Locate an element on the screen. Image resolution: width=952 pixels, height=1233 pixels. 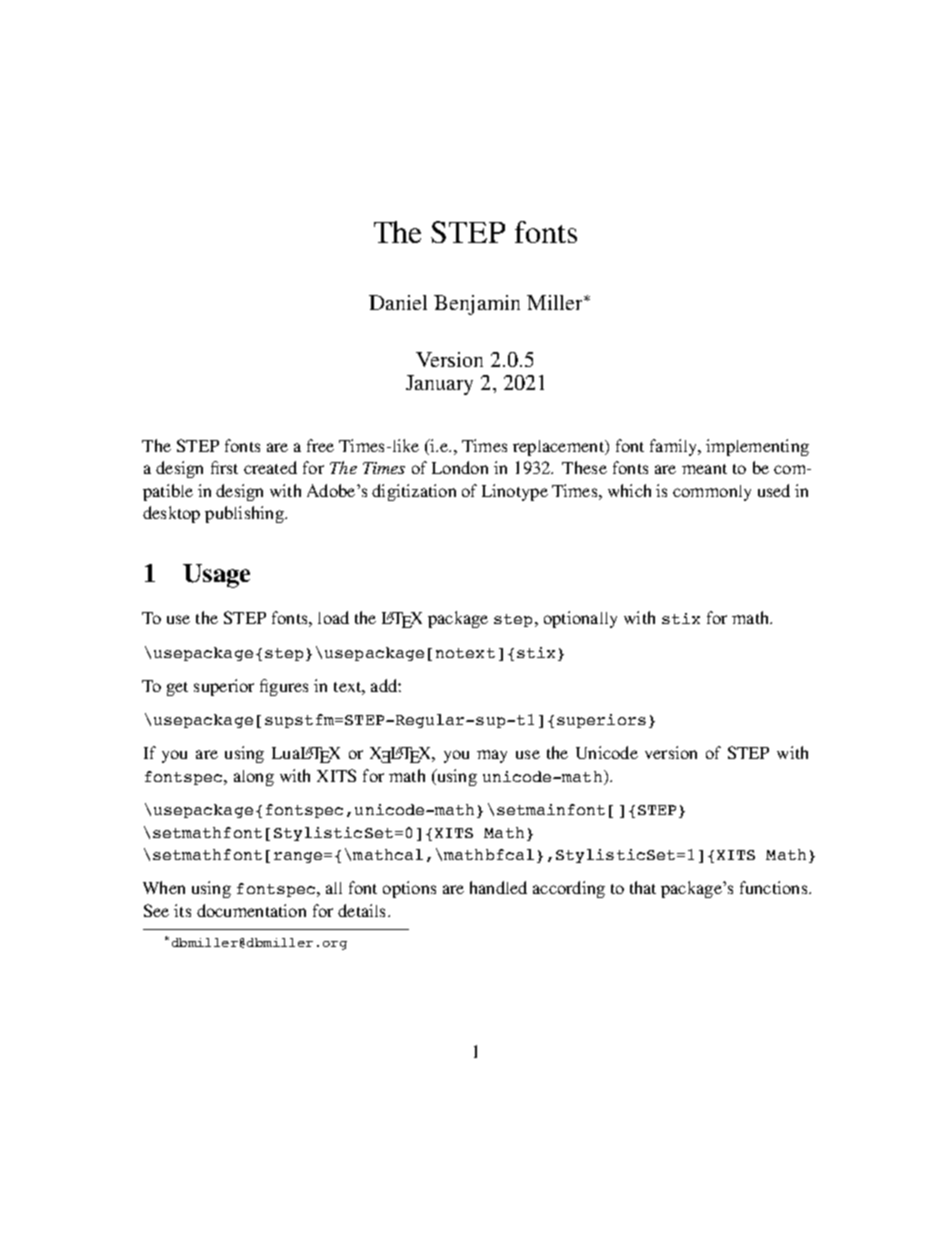
Benjamin is located at coordinates (477, 305).
